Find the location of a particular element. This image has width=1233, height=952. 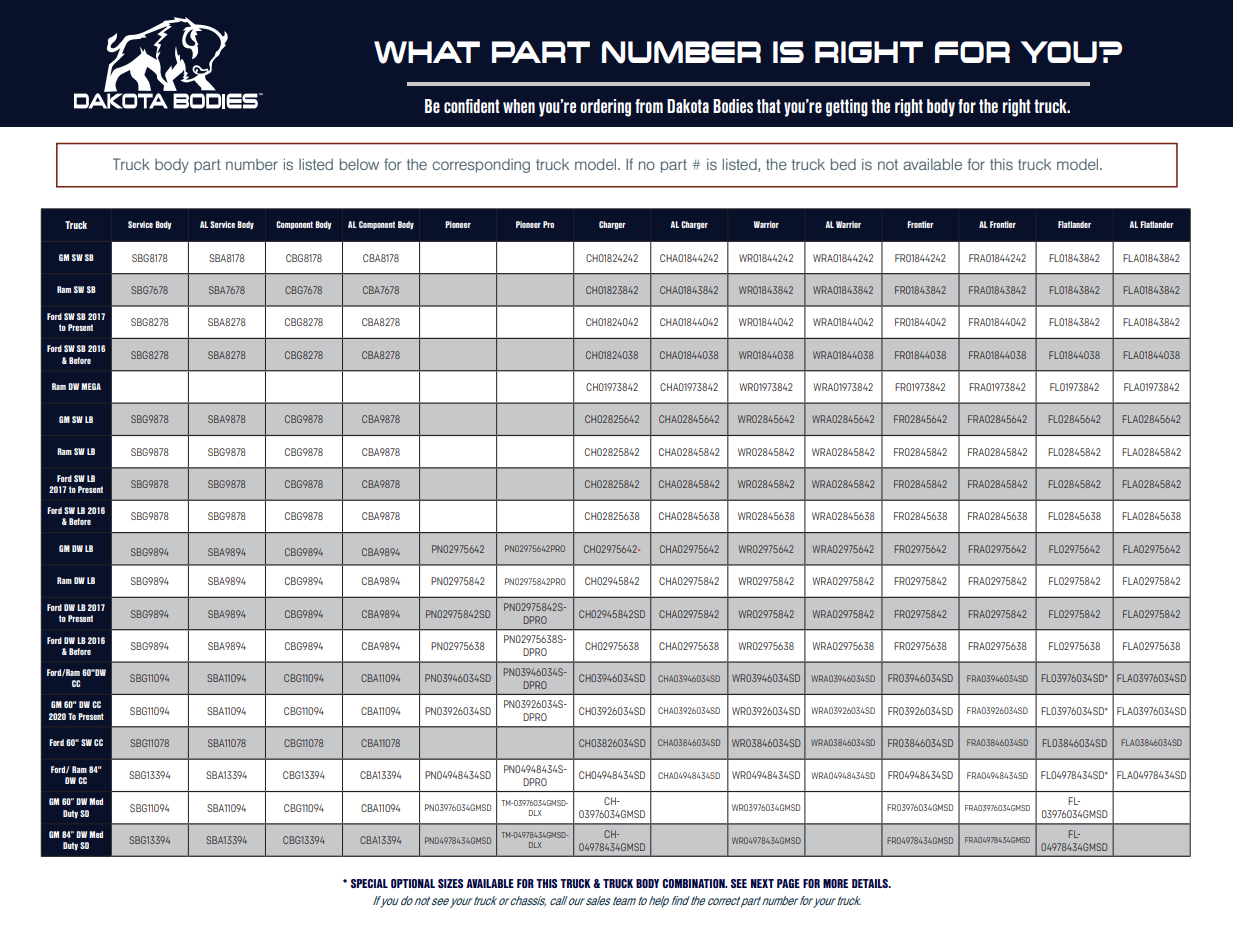

MEGA is located at coordinates (91, 386).
